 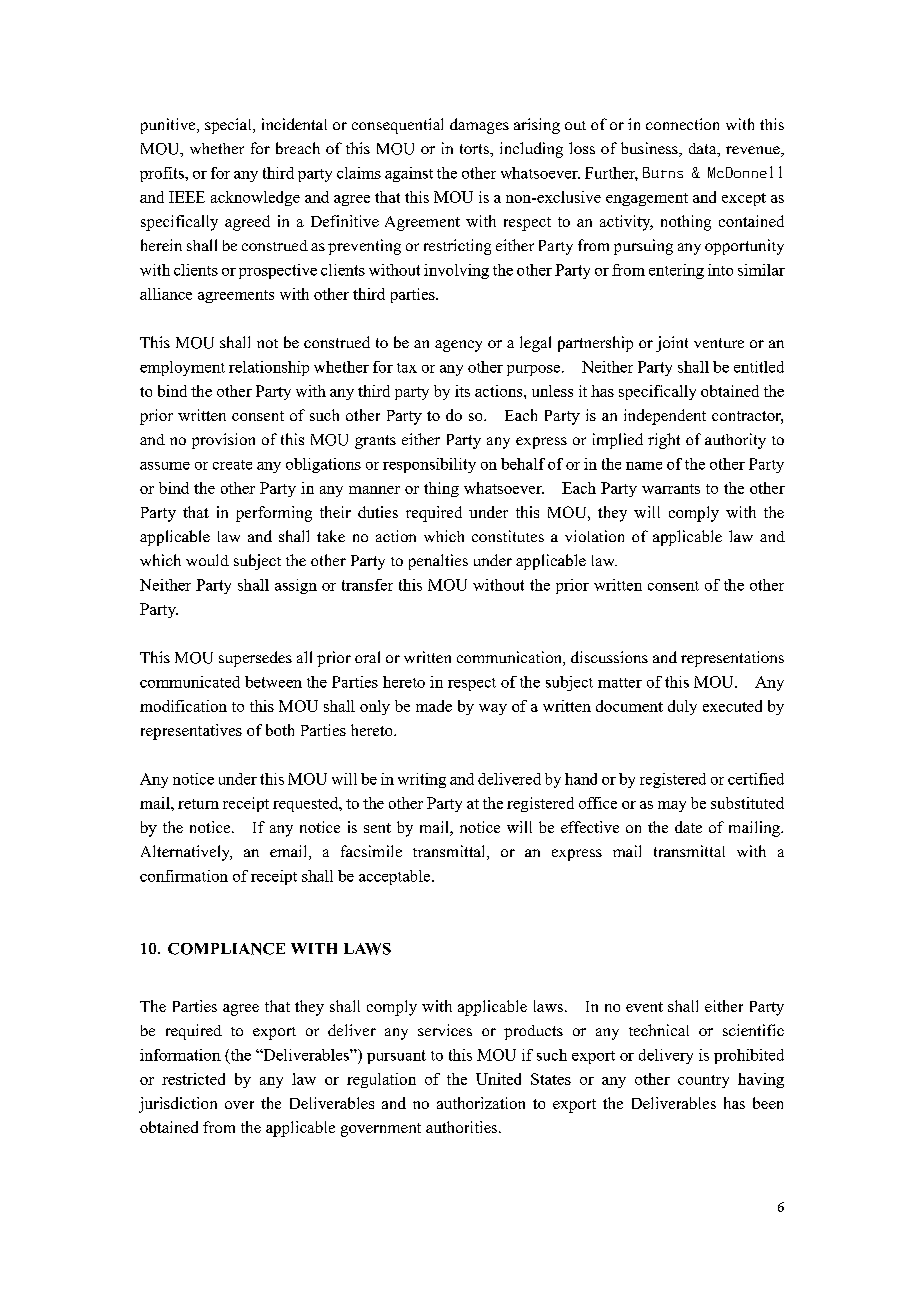 What do you see at coordinates (269, 368) in the page?
I see `relationship` at bounding box center [269, 368].
